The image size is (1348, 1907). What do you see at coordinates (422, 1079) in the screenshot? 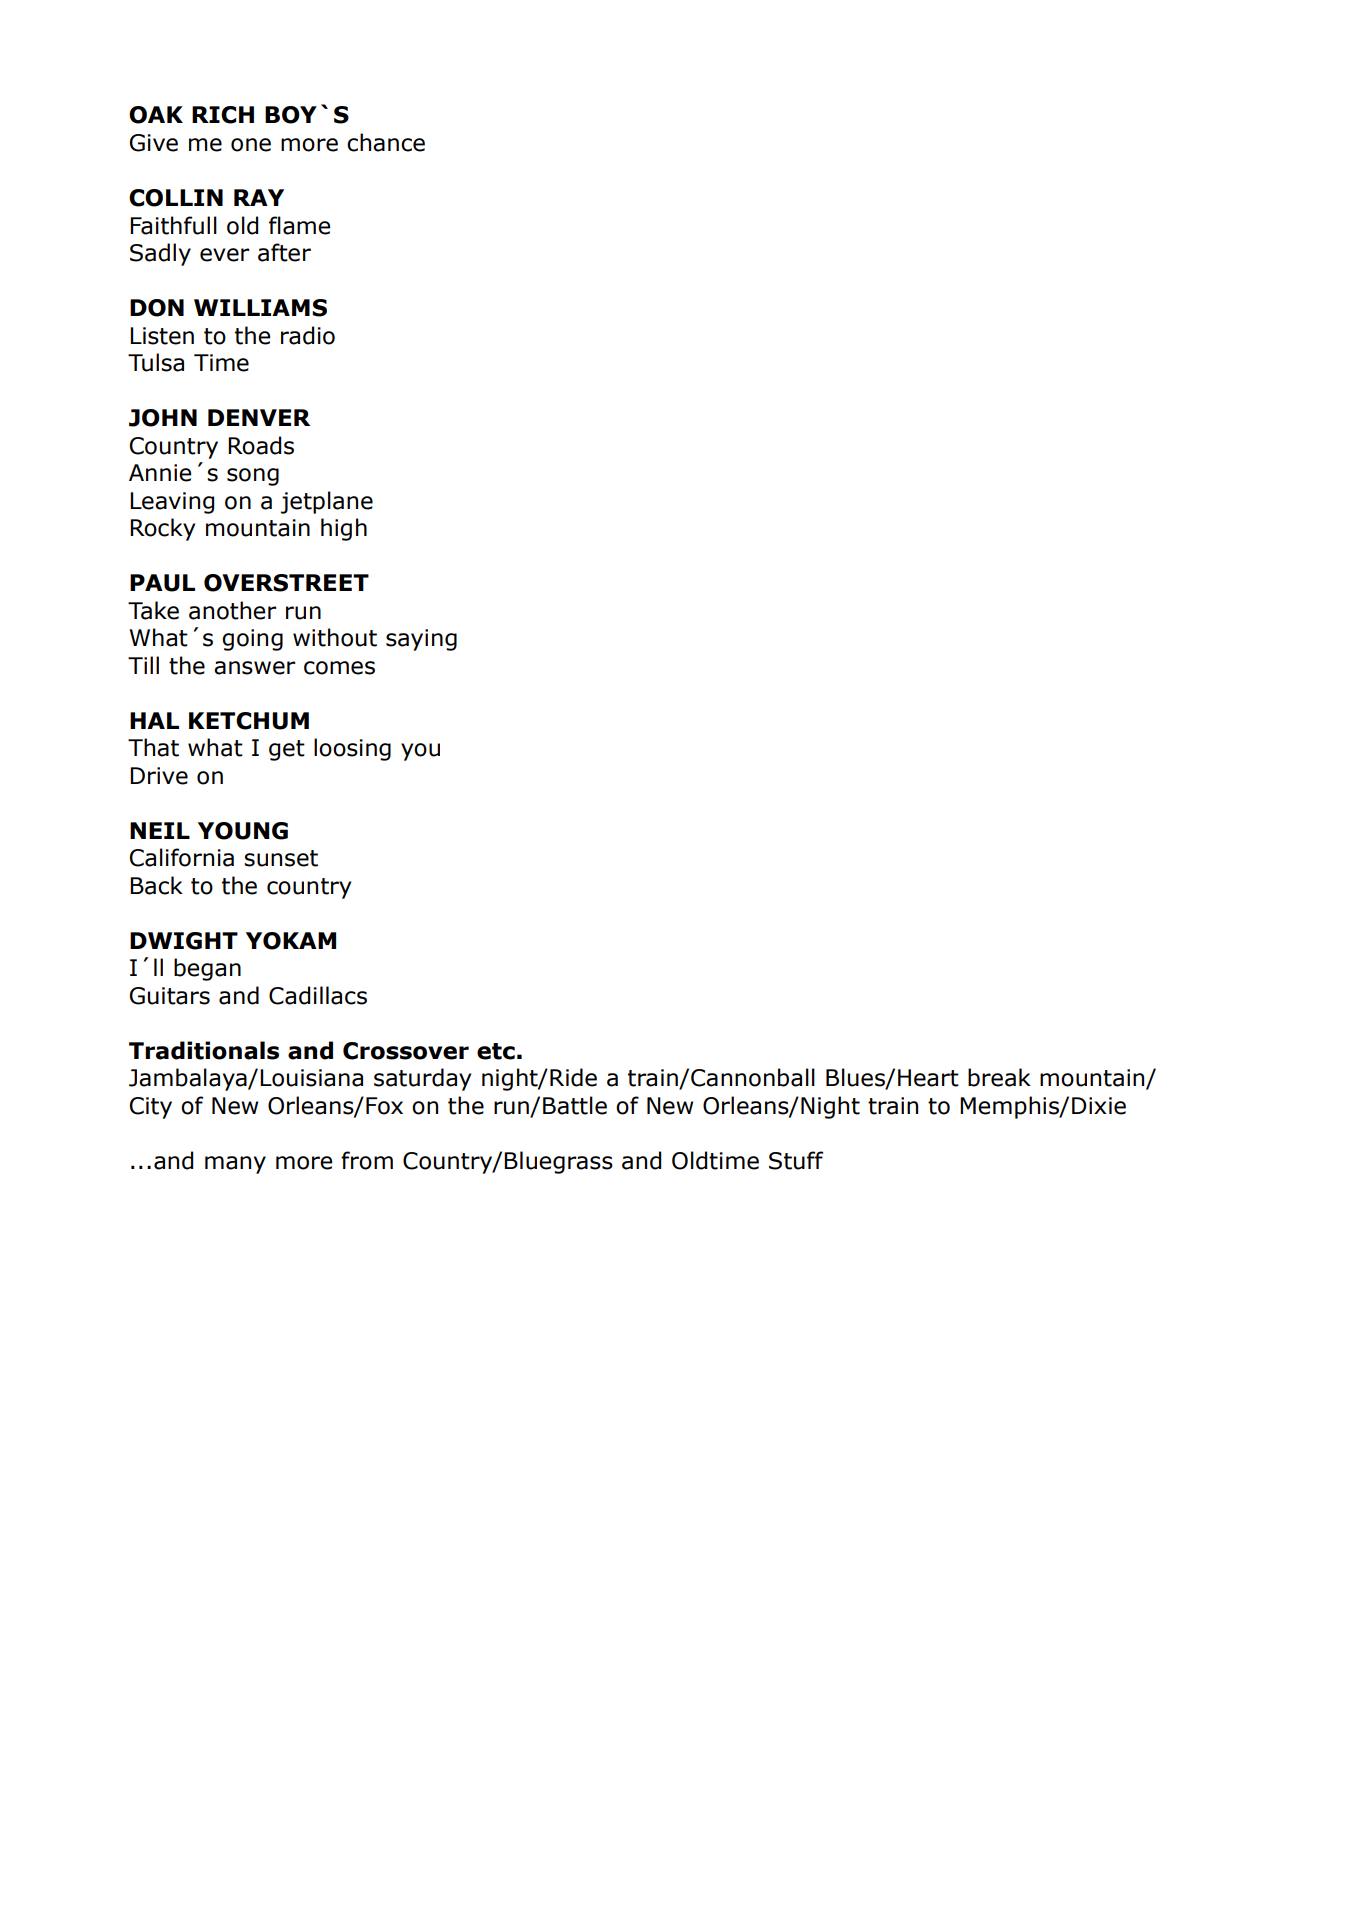
I see `saturday` at bounding box center [422, 1079].
